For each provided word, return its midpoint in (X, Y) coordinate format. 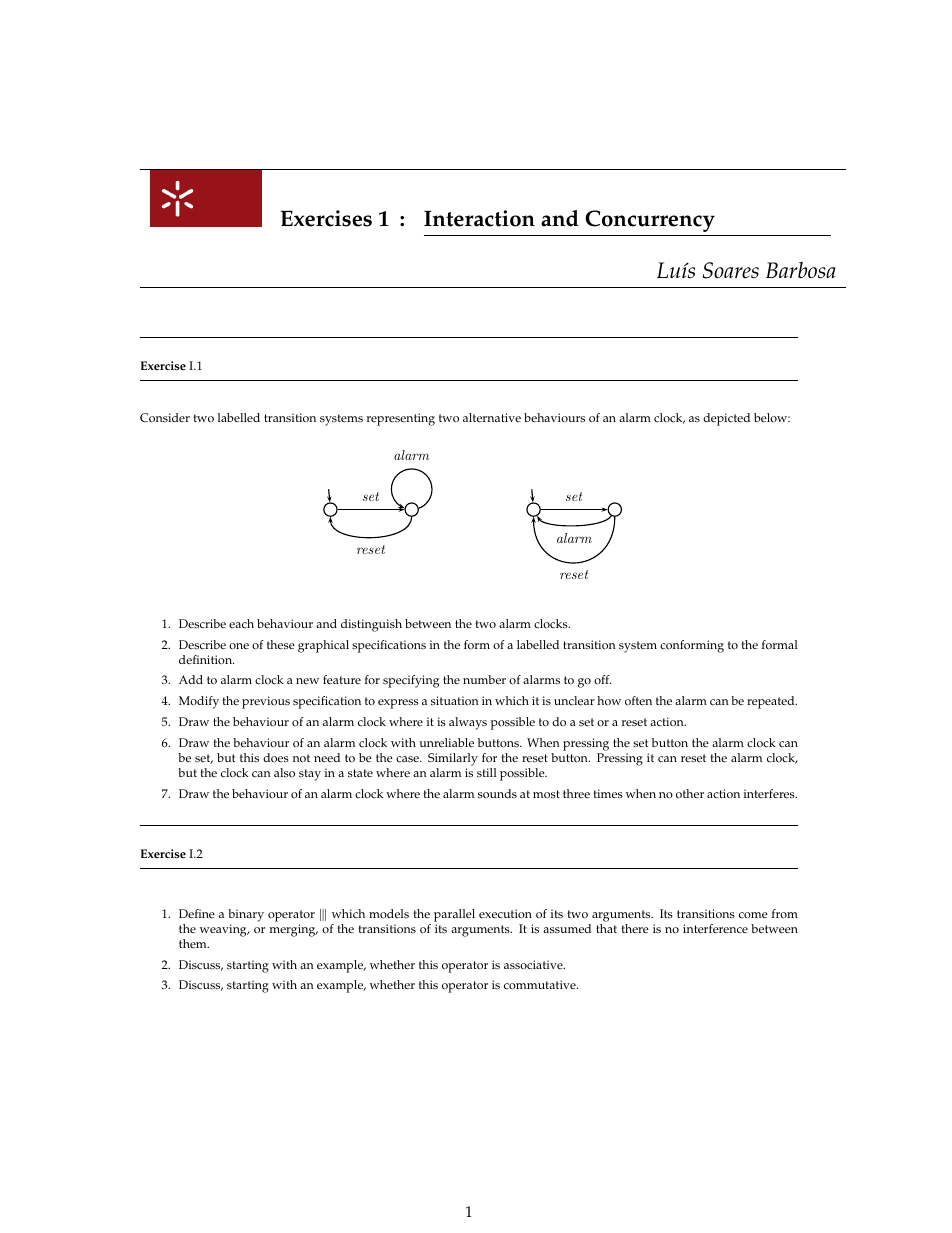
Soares (731, 270)
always (468, 723)
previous (266, 702)
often (638, 701)
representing (401, 419)
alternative (492, 418)
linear (398, 337)
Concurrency (650, 221)
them (194, 943)
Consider (165, 418)
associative (534, 965)
